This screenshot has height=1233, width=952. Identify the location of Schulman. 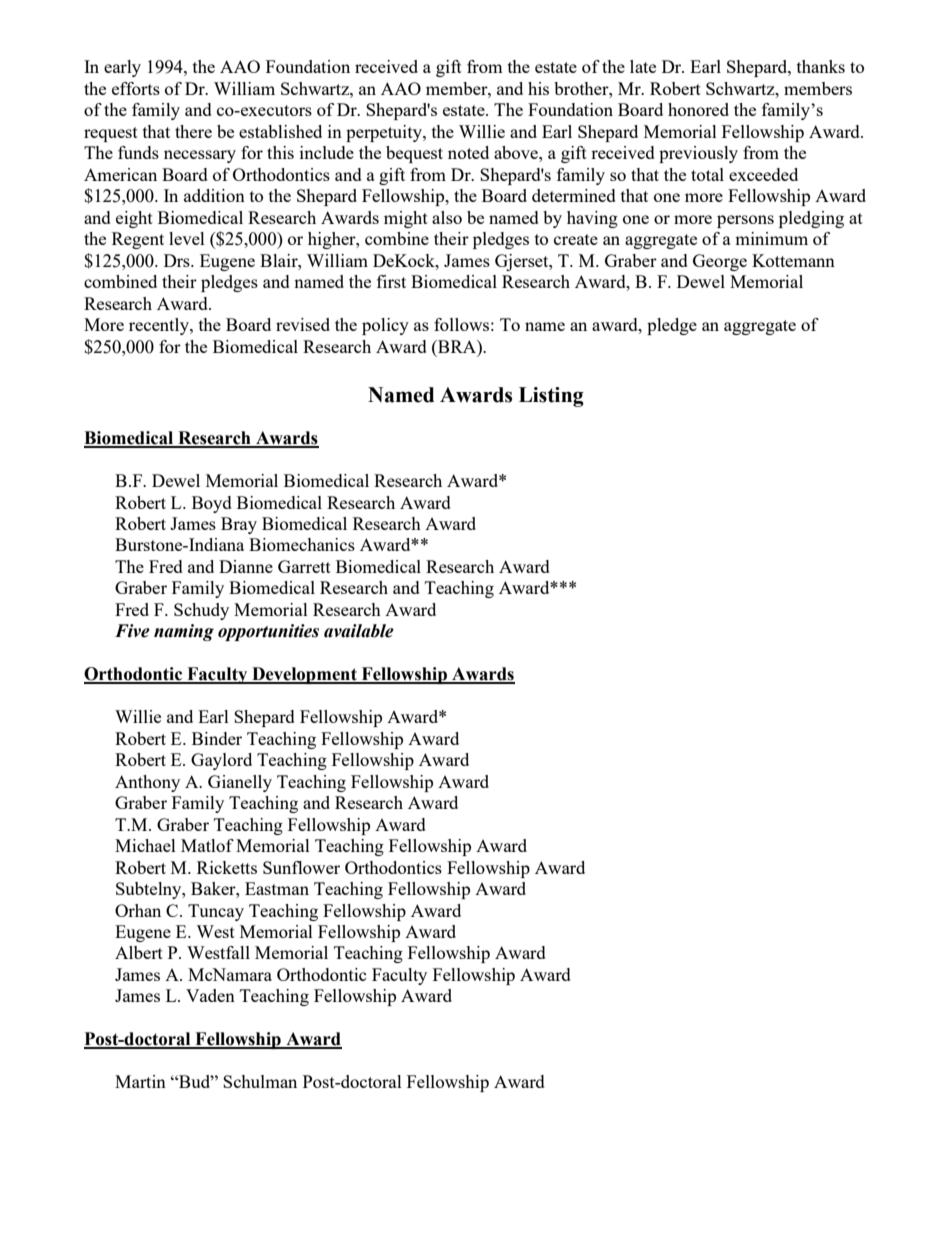
(260, 1081).
